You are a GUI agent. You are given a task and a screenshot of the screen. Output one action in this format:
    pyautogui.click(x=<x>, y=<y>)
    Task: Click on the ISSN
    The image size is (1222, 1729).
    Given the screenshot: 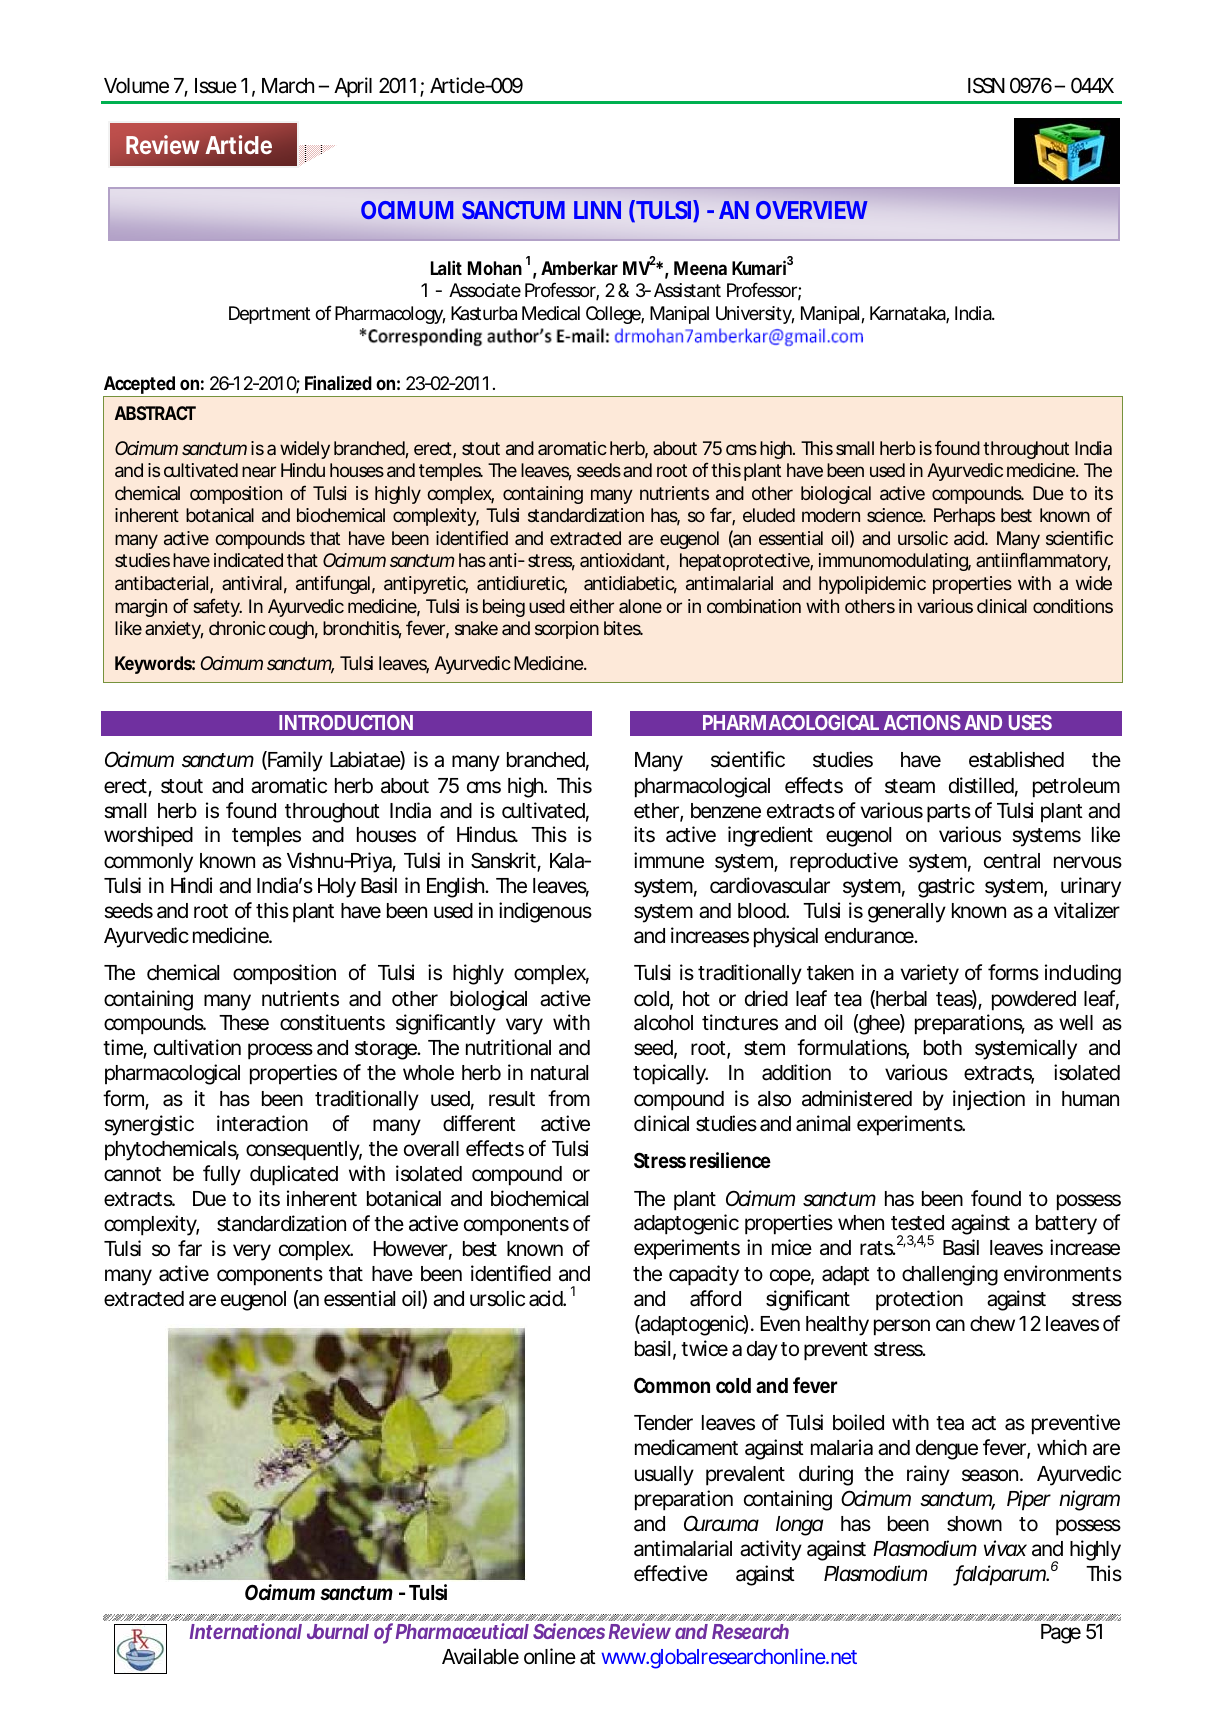 What is the action you would take?
    pyautogui.click(x=986, y=85)
